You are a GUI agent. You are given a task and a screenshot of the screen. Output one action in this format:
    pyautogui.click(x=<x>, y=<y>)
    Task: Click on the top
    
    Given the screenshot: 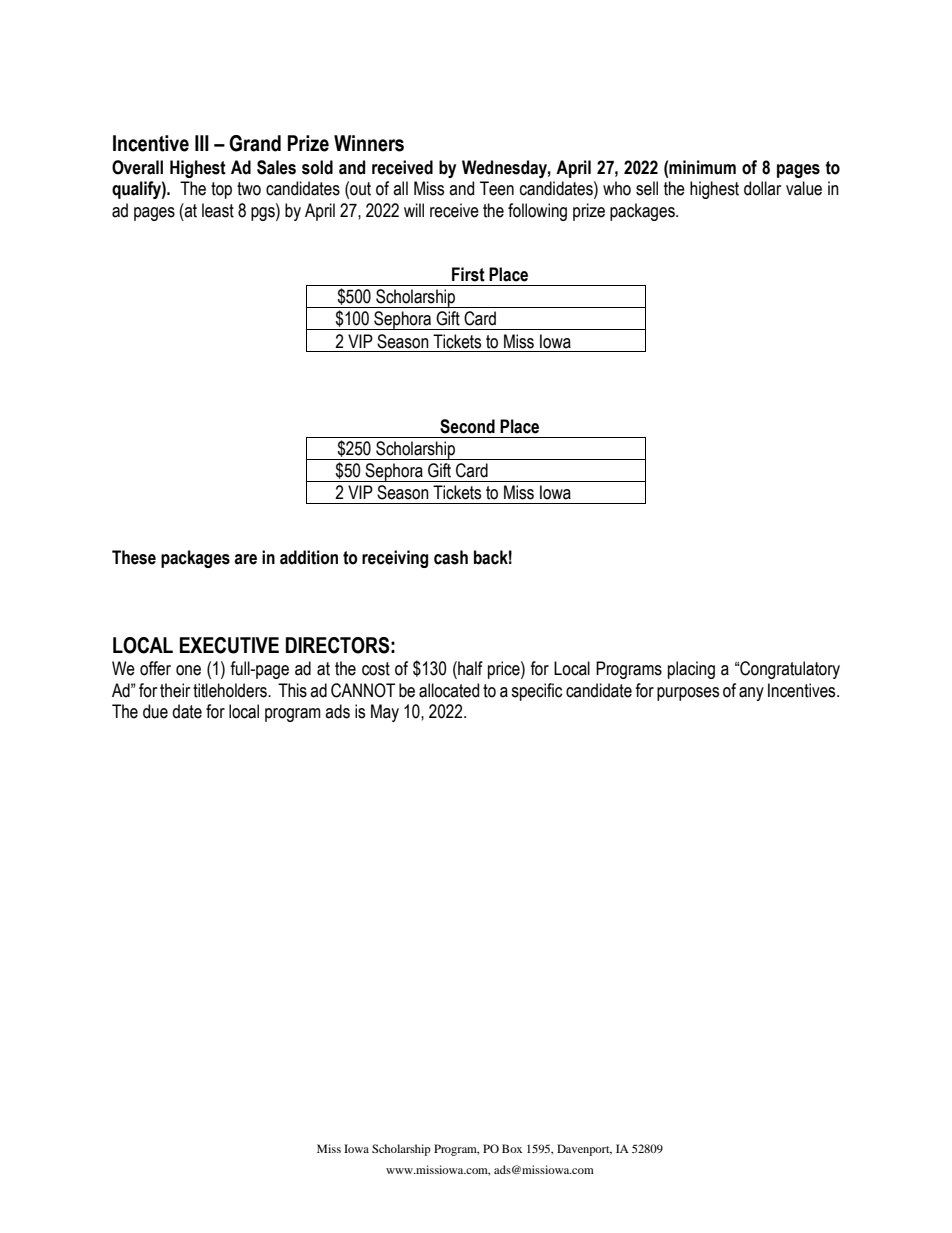 What is the action you would take?
    pyautogui.click(x=221, y=190)
